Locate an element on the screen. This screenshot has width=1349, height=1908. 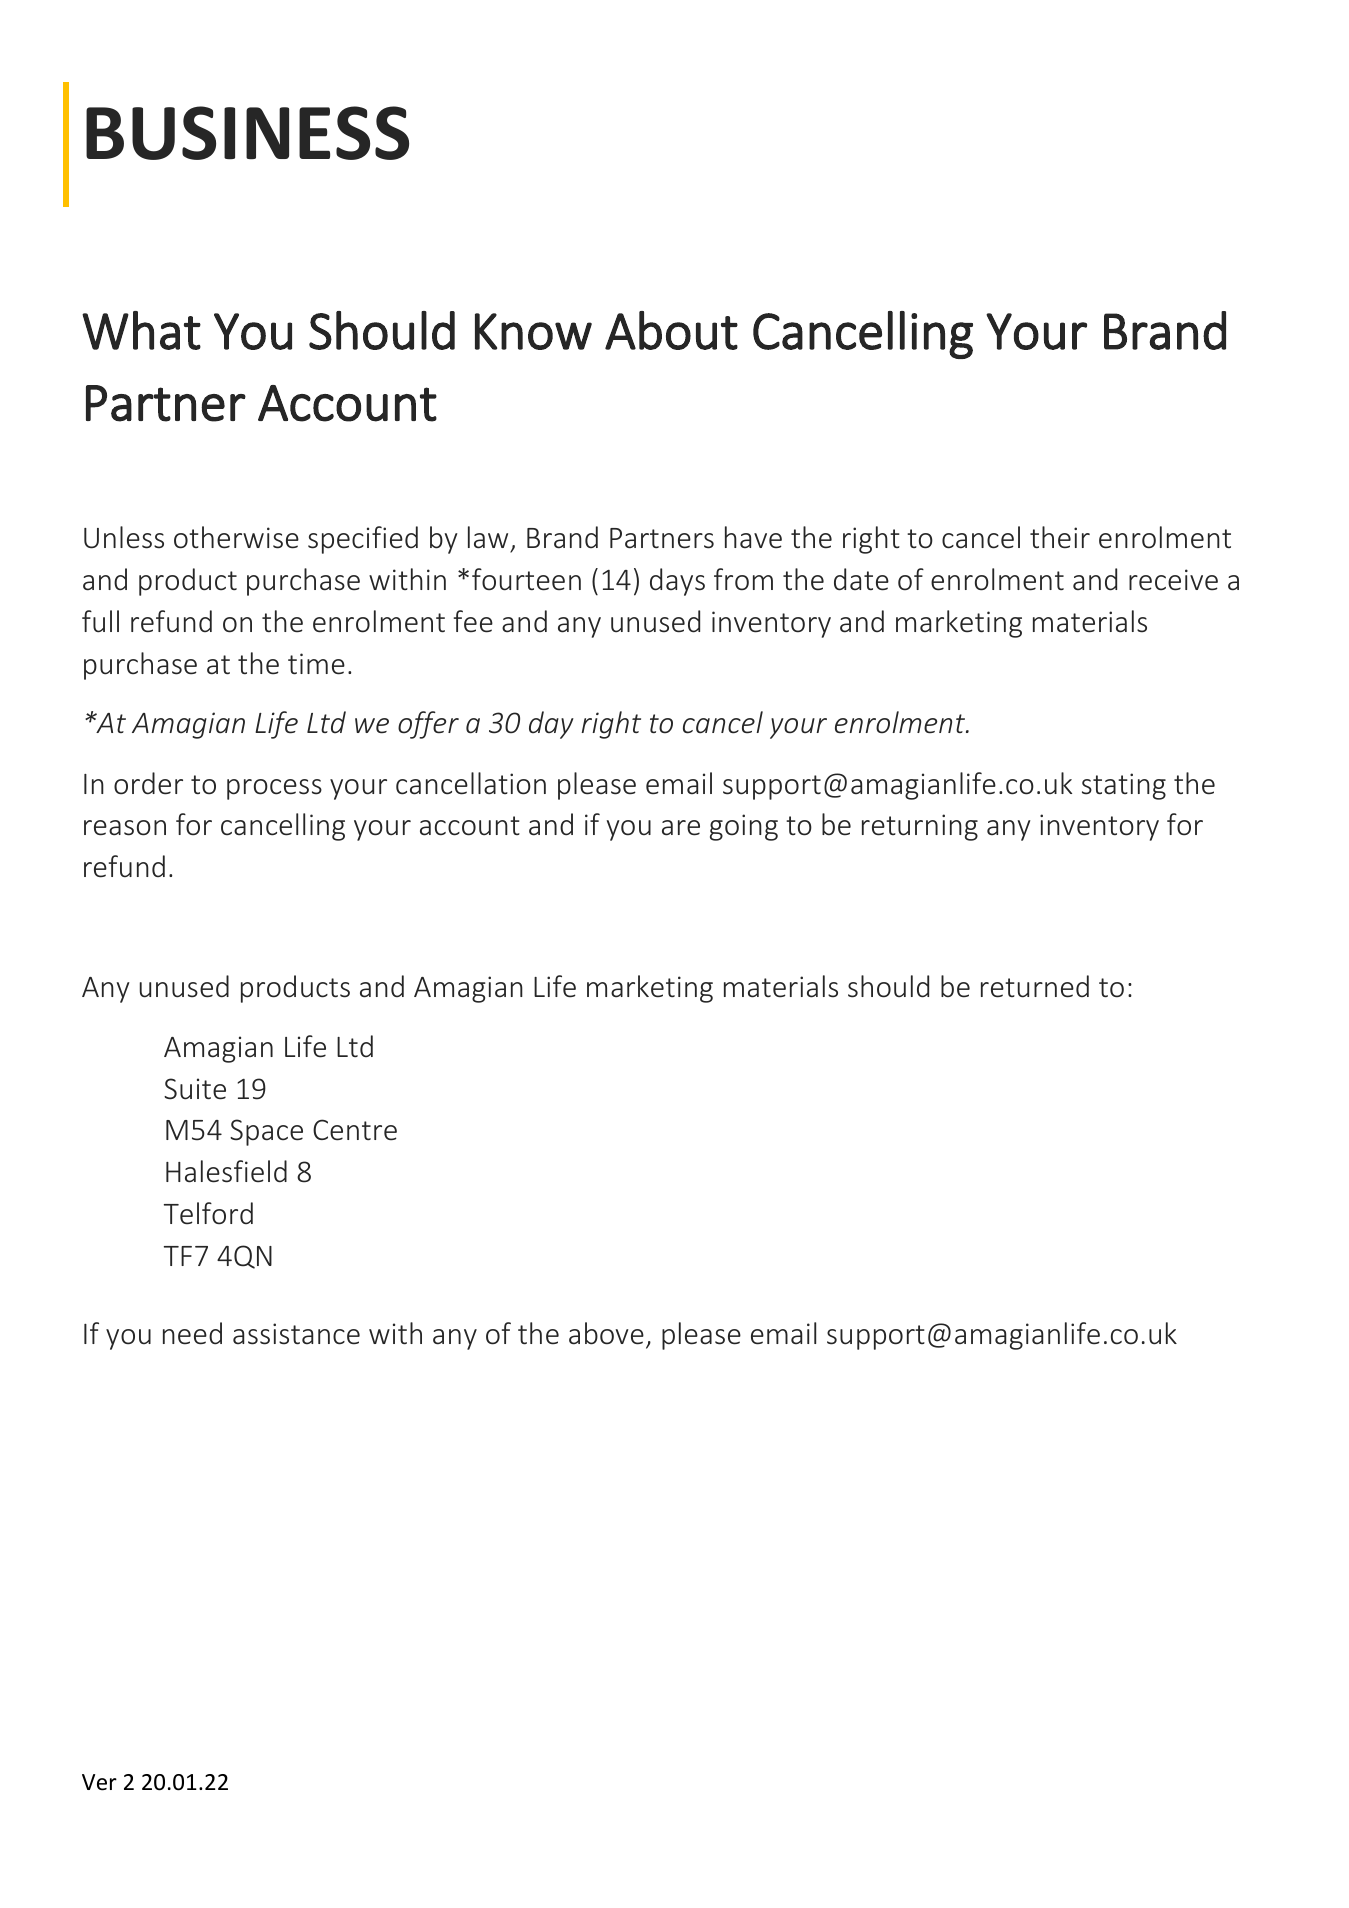
above is located at coordinates (606, 1333).
